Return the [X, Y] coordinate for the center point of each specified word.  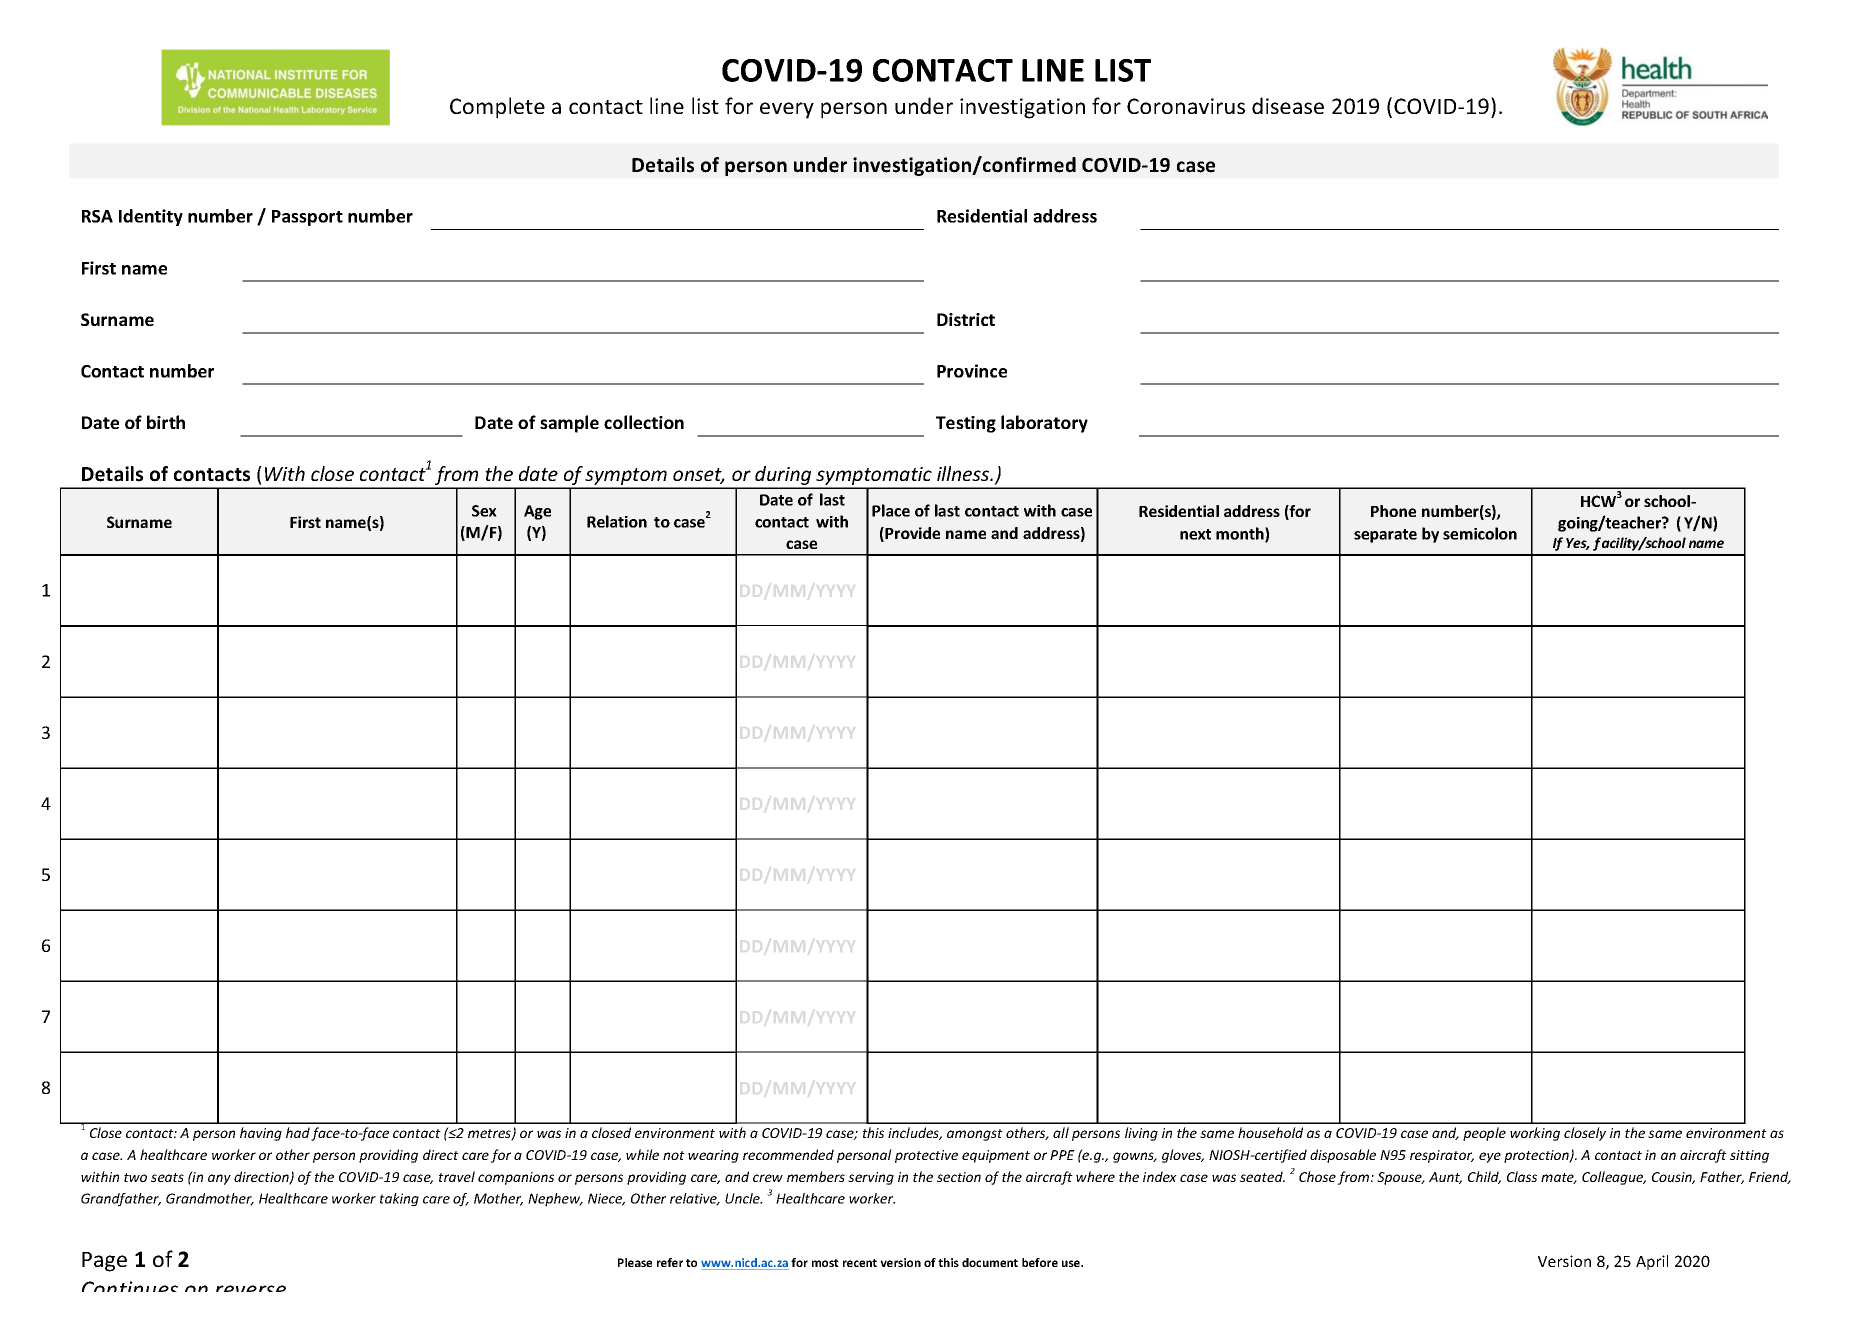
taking [399, 1200]
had [298, 1132]
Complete [497, 108]
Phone [1393, 511]
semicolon [1480, 533]
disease [1288, 105]
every [787, 110]
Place [891, 510]
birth [166, 422]
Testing [966, 424]
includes [915, 1133]
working [1535, 1134]
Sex [484, 511]
